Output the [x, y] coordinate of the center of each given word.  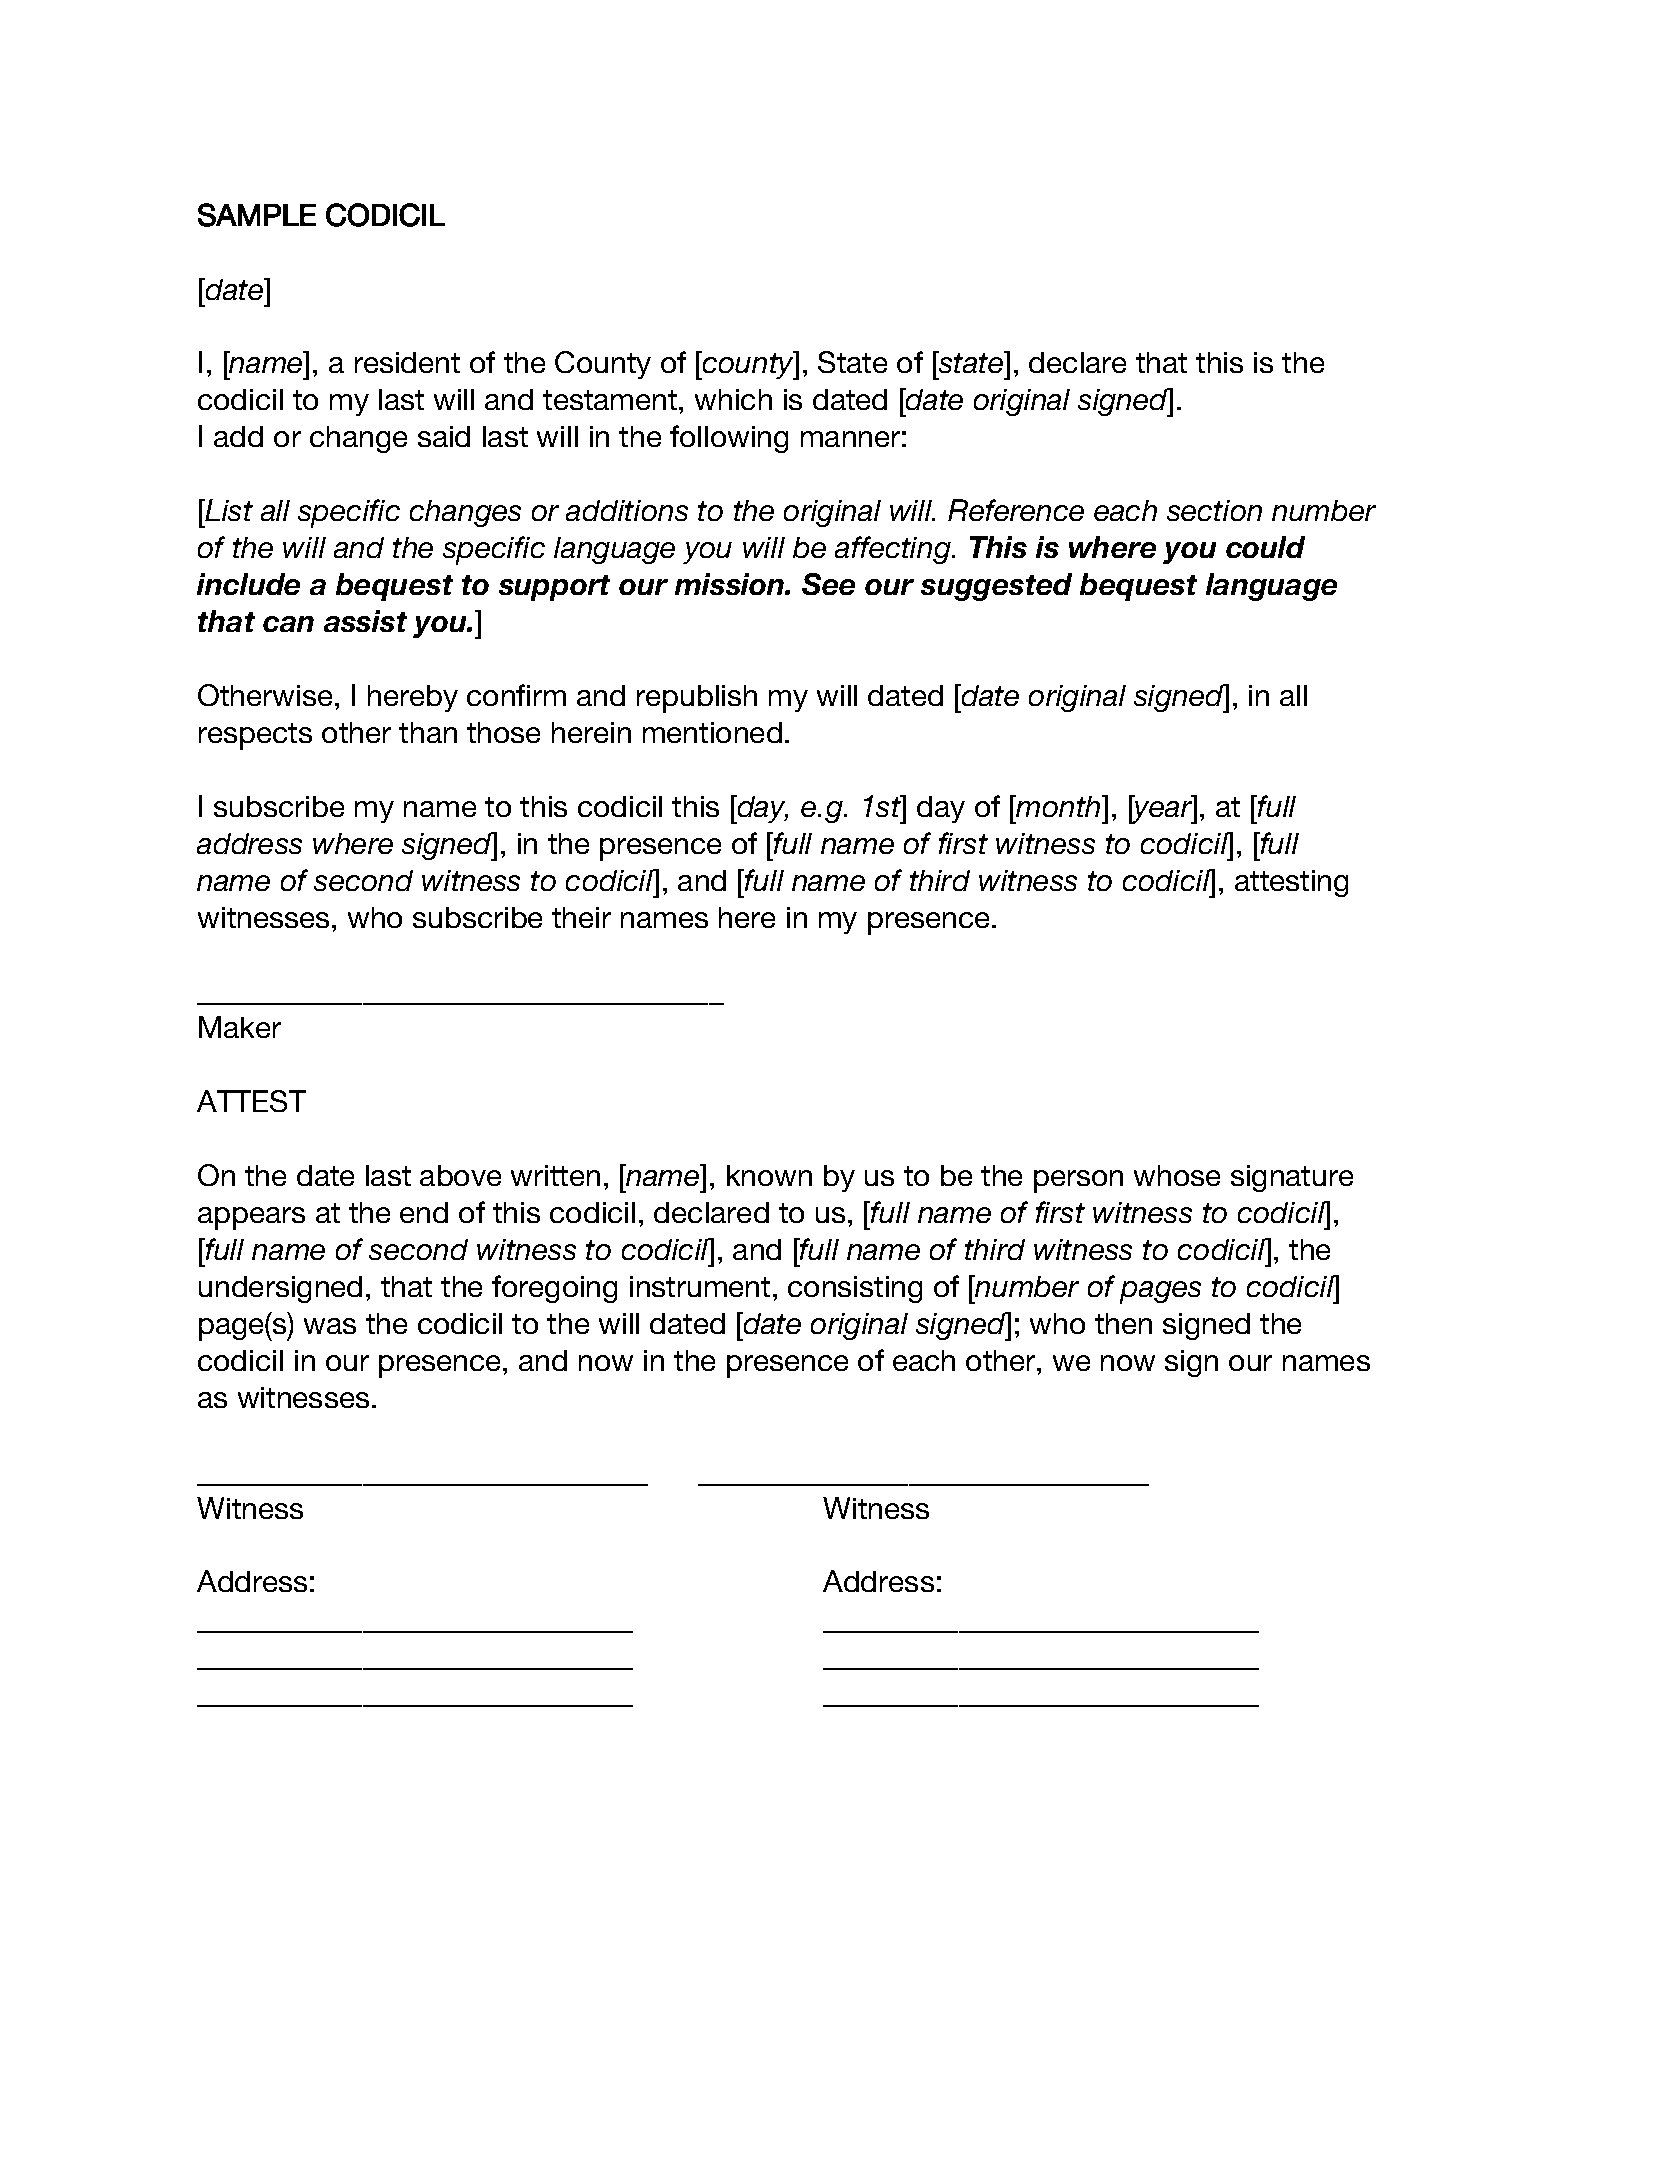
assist [365, 621]
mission [730, 584]
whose [1177, 1175]
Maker [240, 1027]
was [330, 1326]
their [581, 917]
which [733, 399]
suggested [996, 587]
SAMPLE [257, 215]
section [1214, 510]
